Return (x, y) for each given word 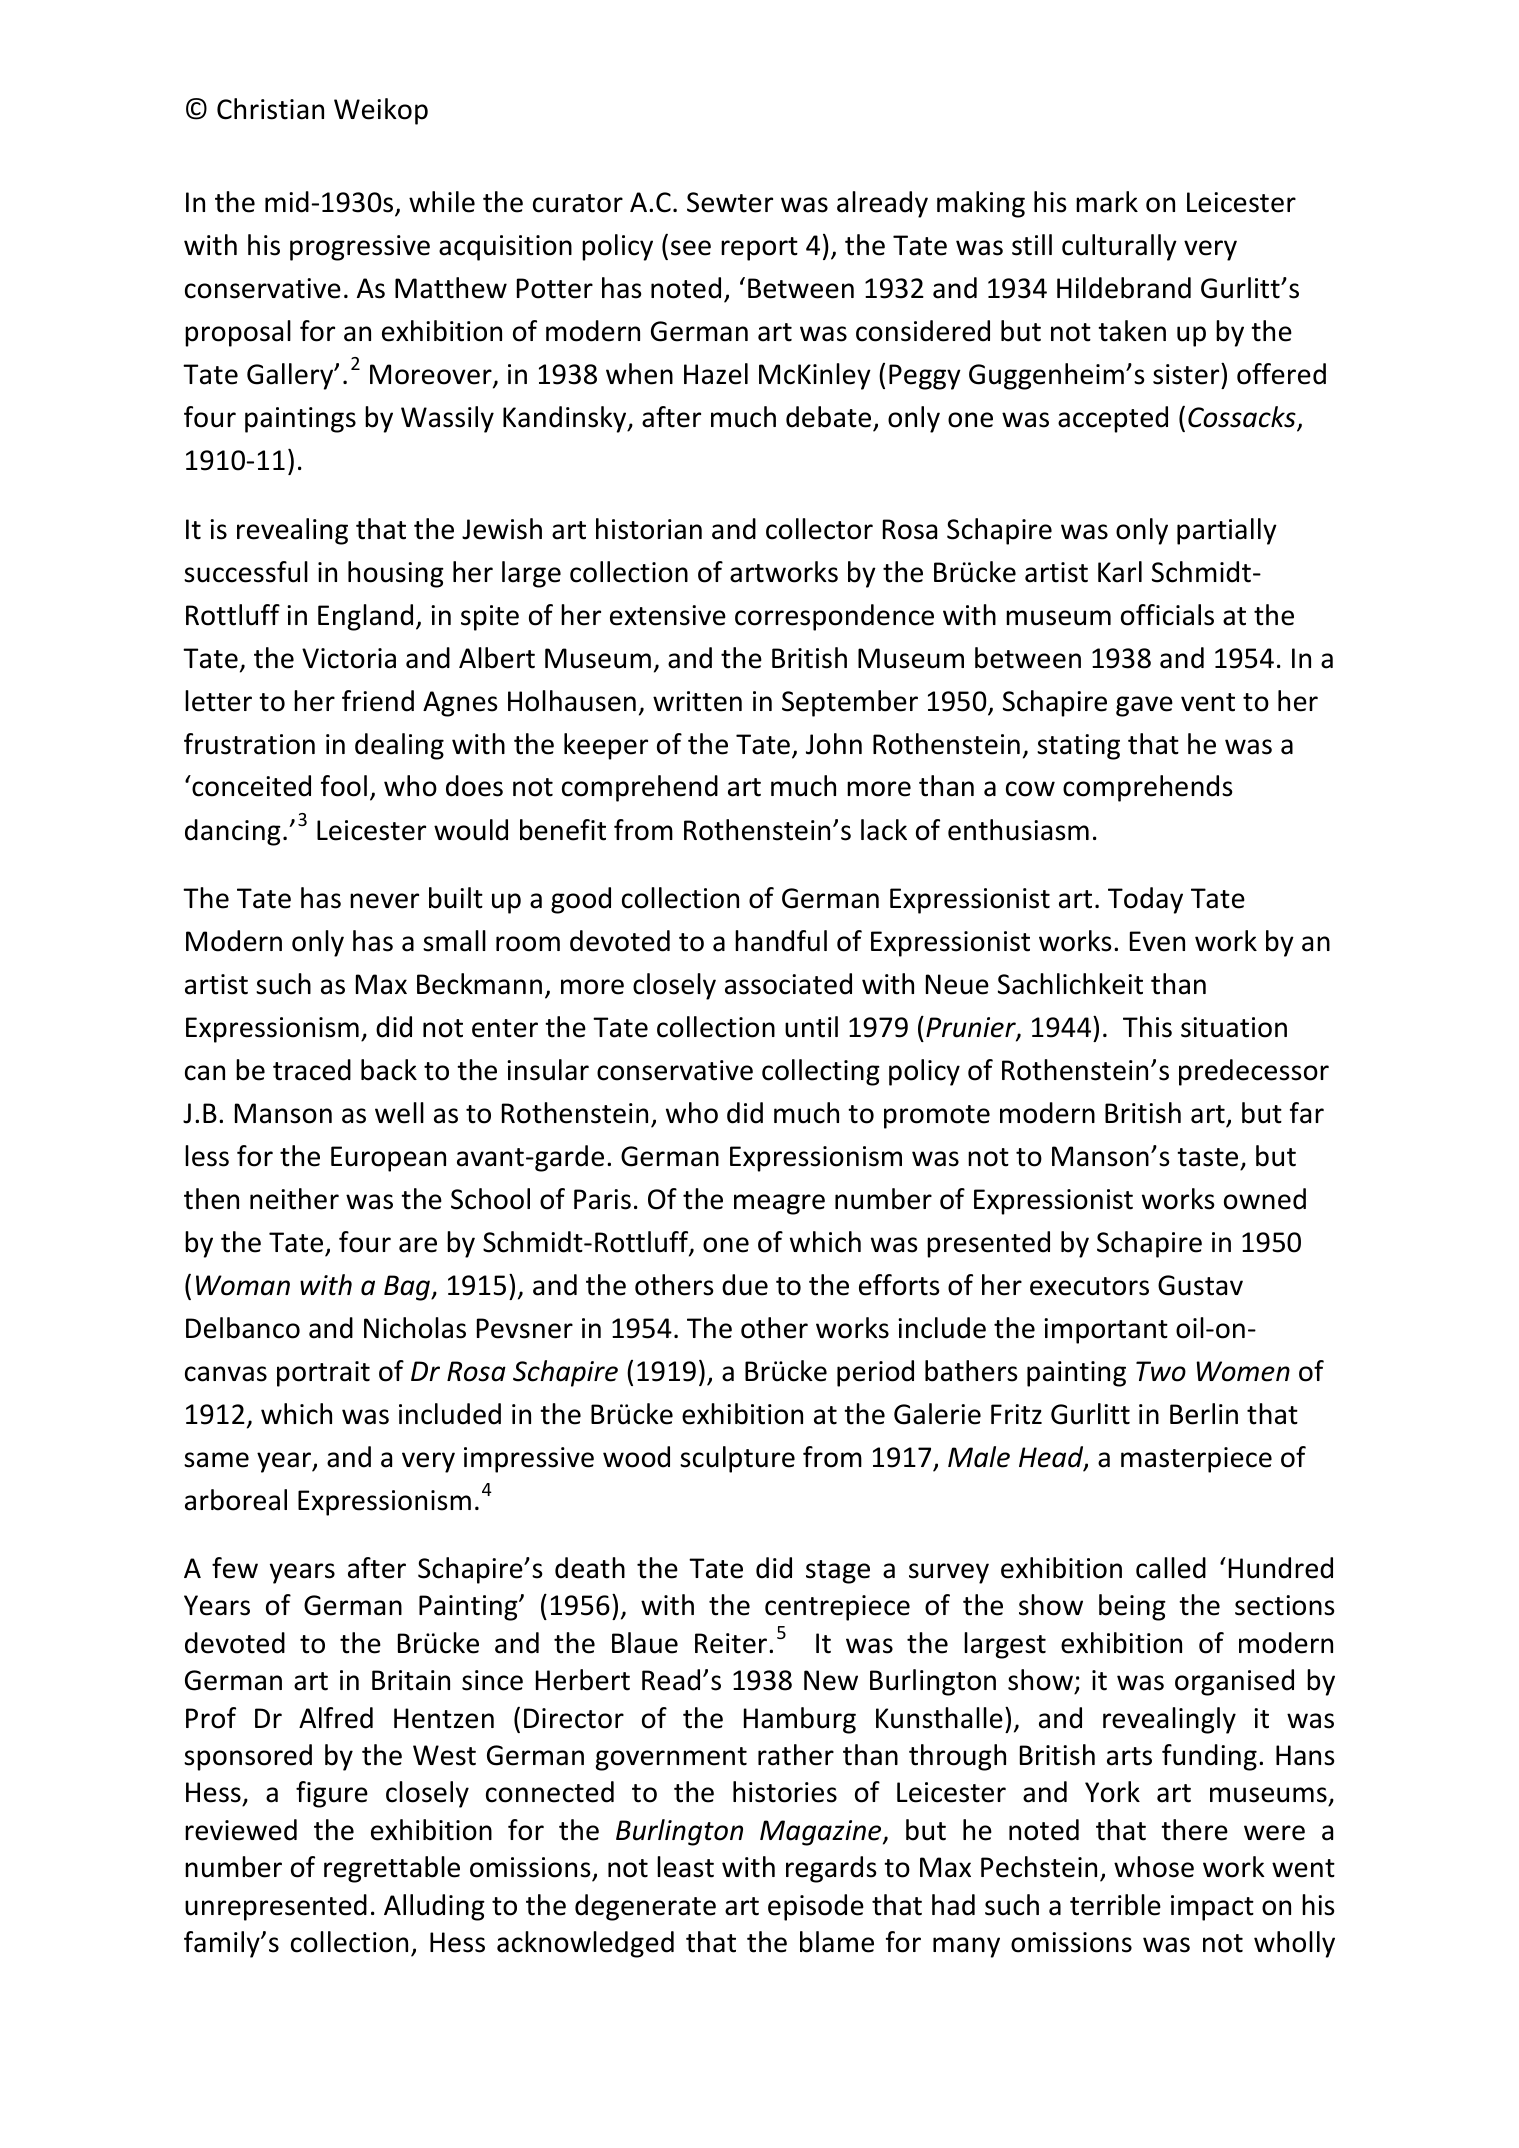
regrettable (392, 1869)
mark (1107, 202)
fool (344, 786)
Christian (270, 109)
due (745, 1285)
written (697, 701)
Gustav (1200, 1285)
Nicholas (415, 1328)
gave (1144, 706)
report (759, 249)
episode (816, 1907)
